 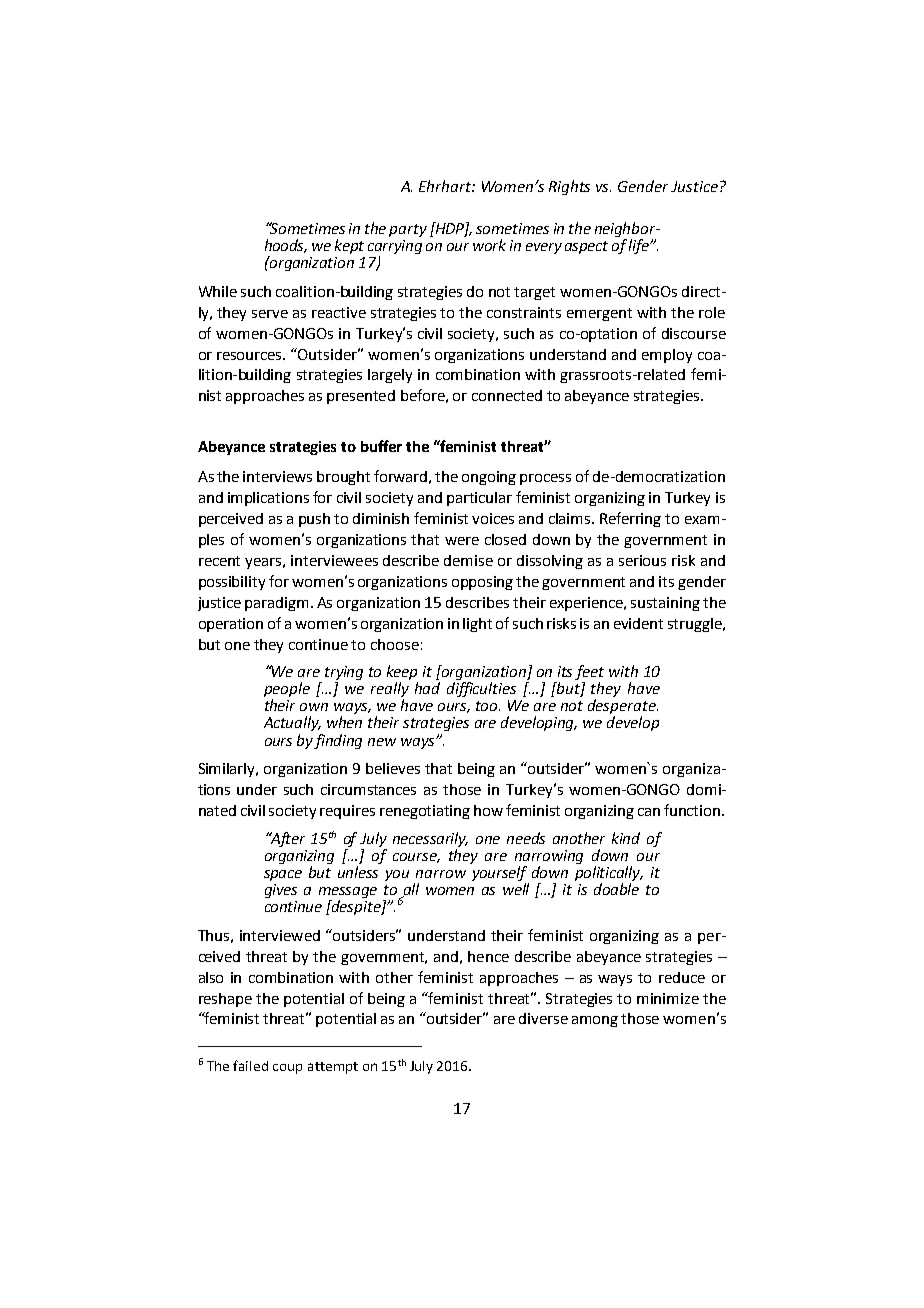 I want to click on diverse, so click(x=543, y=1018).
